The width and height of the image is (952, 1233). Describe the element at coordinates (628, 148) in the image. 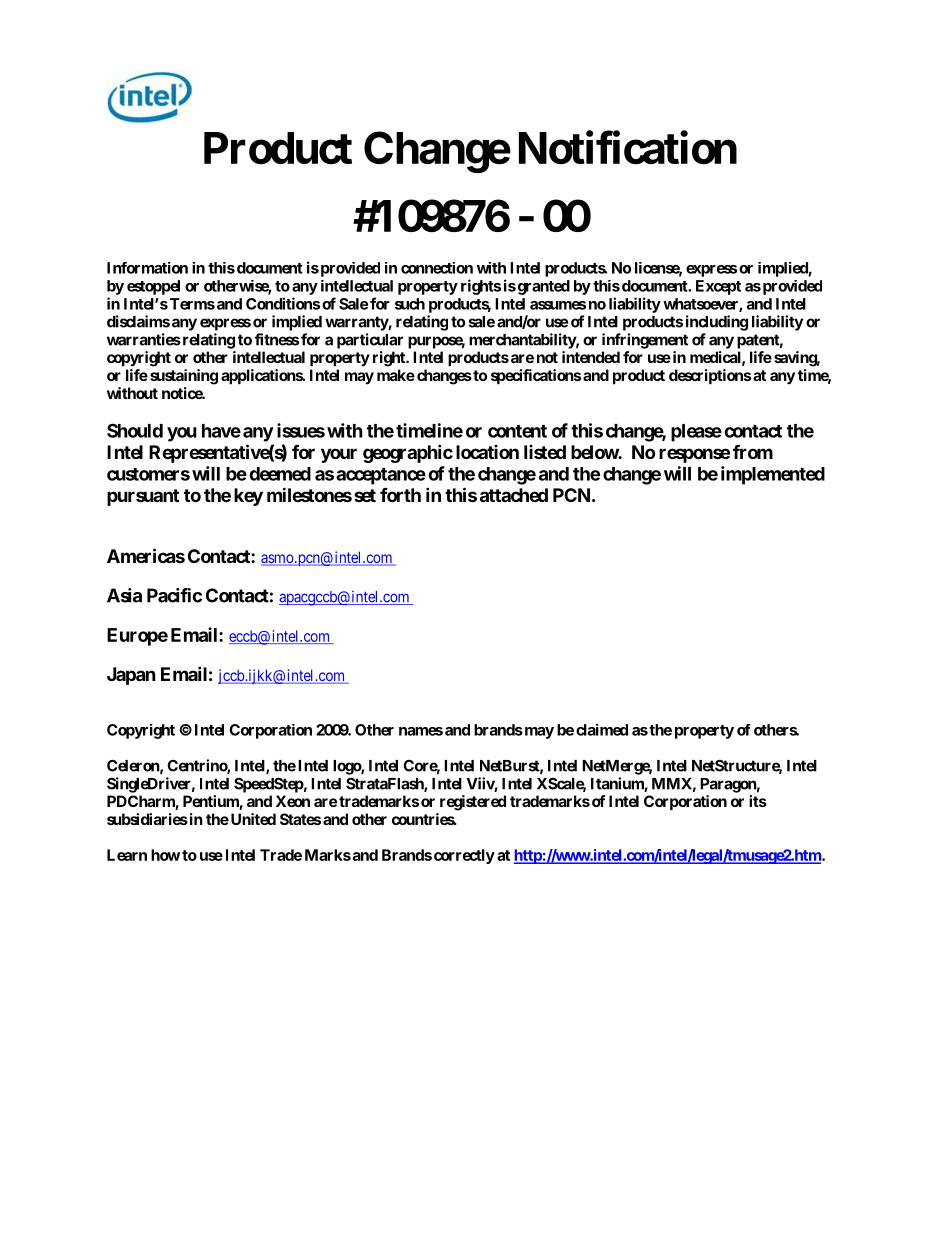

I see `Notification` at that location.
